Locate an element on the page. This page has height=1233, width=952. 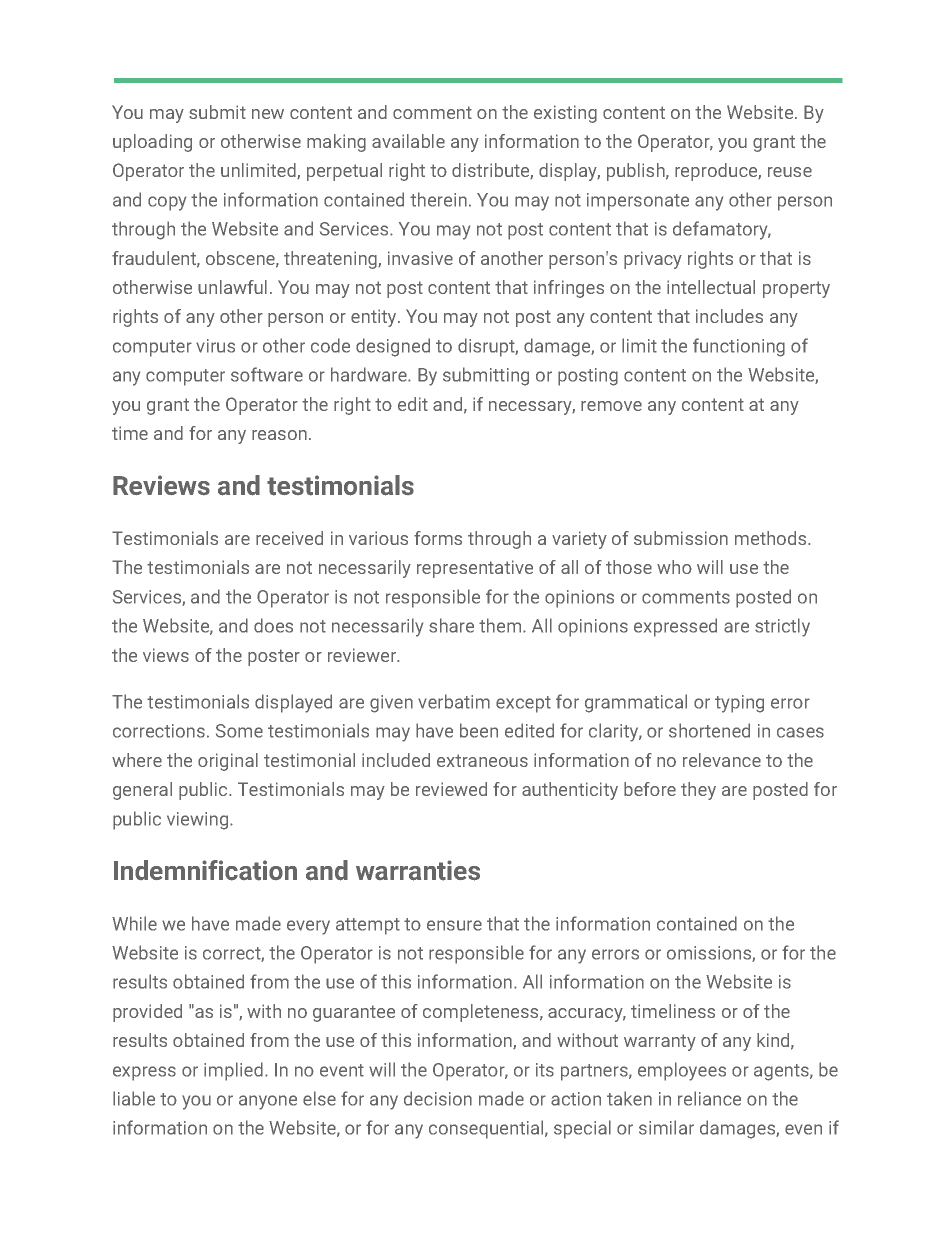
does is located at coordinates (273, 625).
